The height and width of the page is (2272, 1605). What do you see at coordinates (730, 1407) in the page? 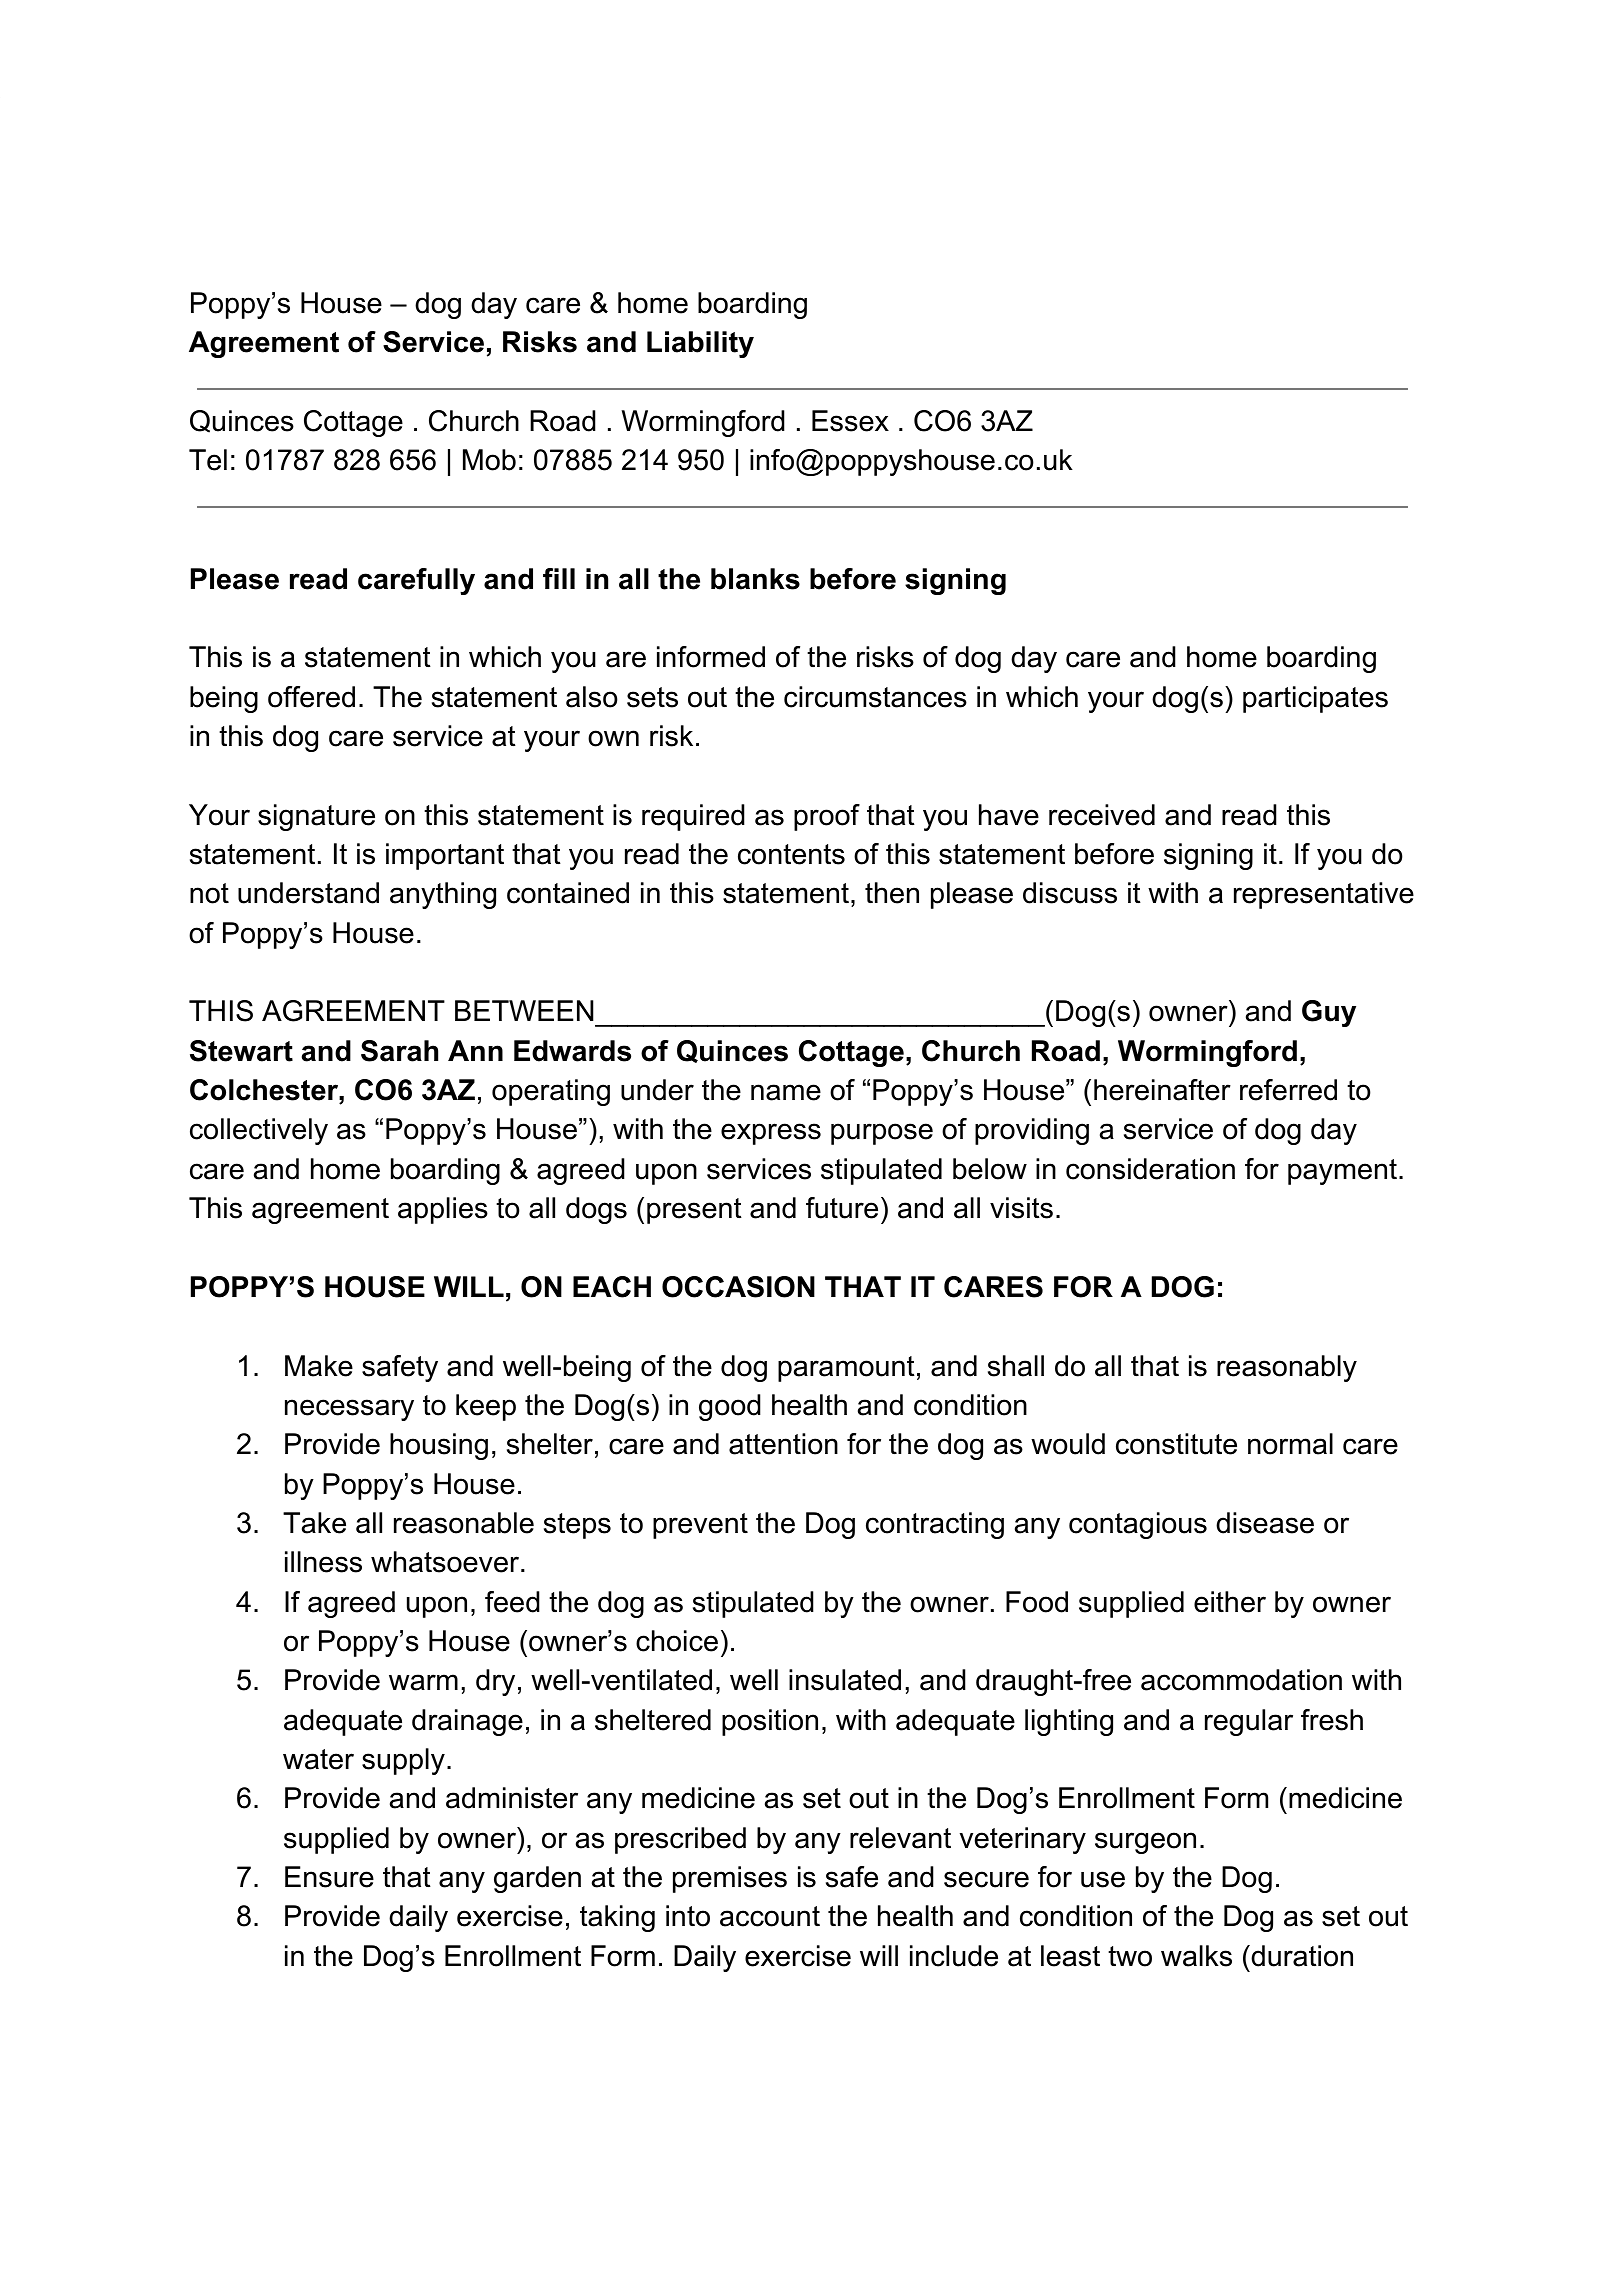
I see `good` at bounding box center [730, 1407].
